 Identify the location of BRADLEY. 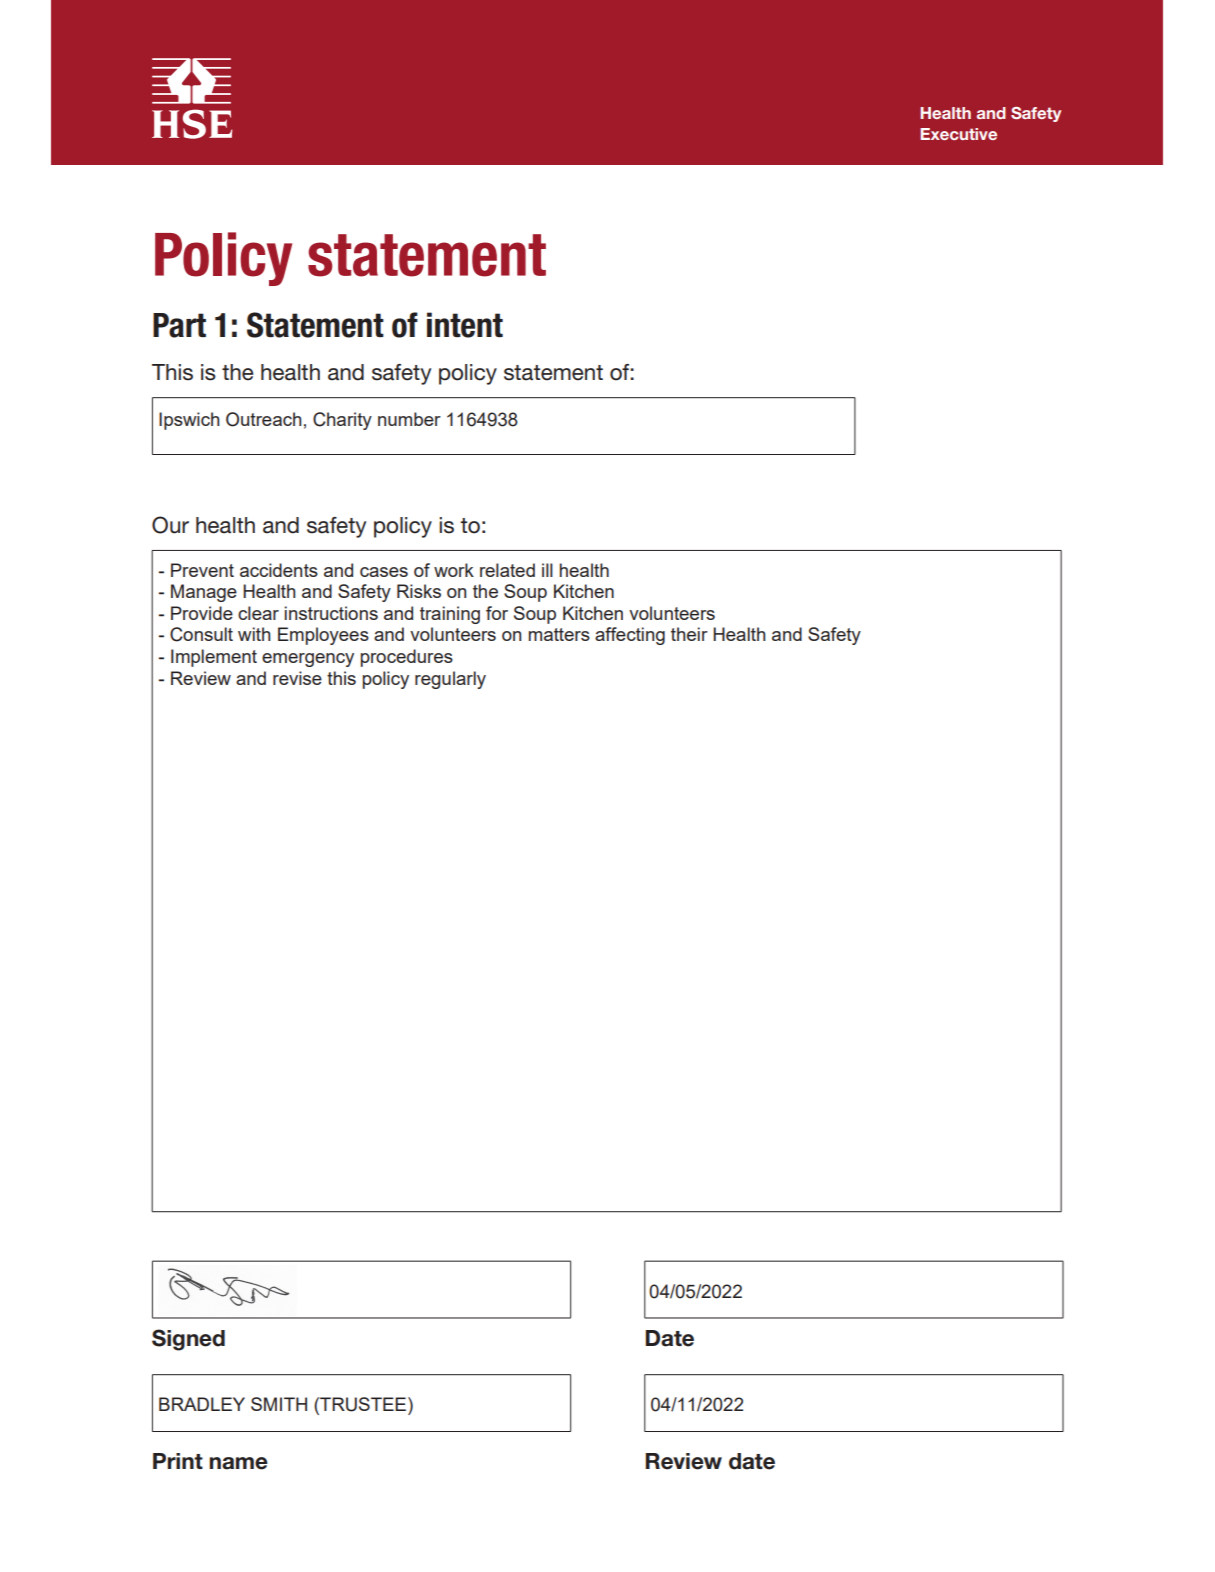
(202, 1404).
